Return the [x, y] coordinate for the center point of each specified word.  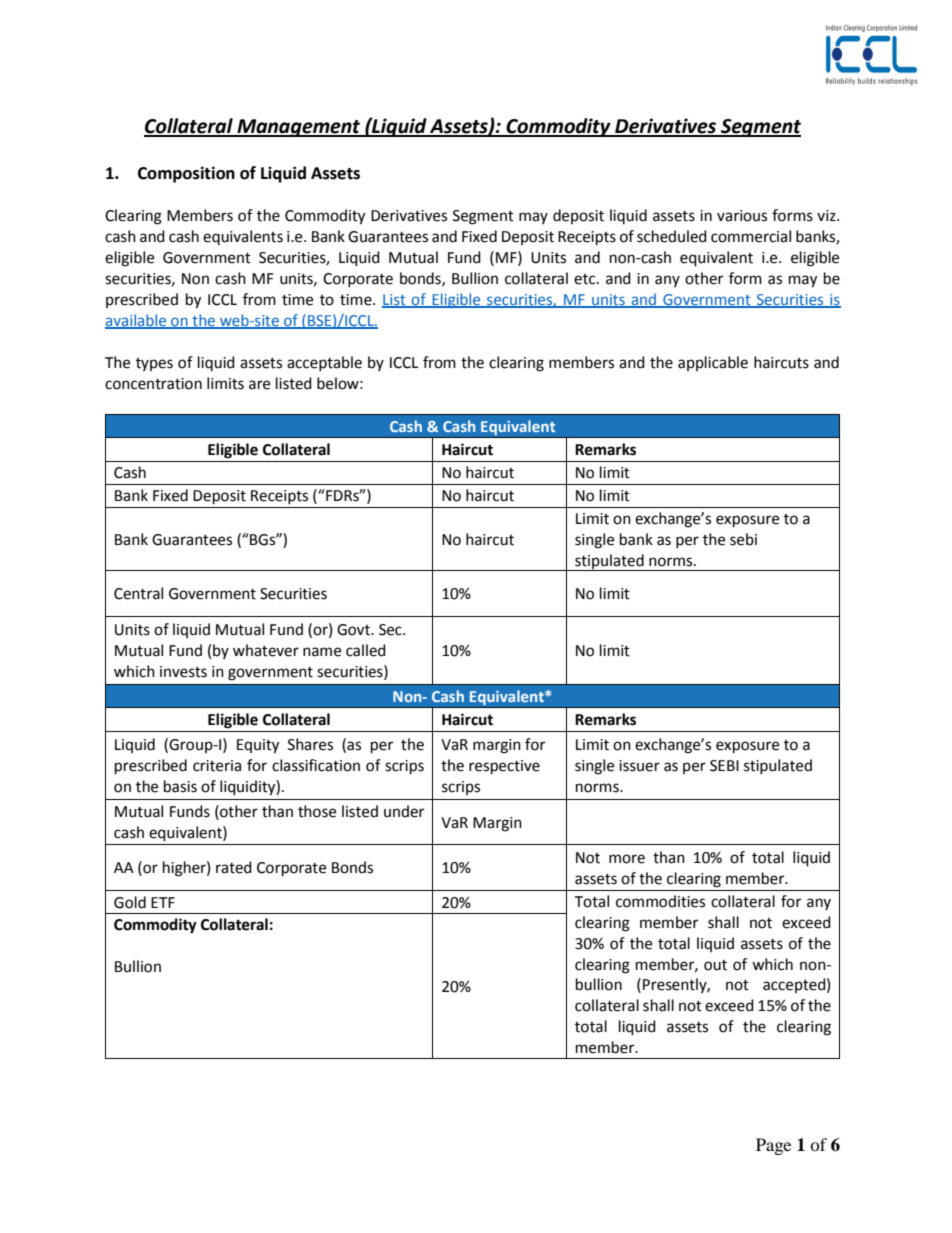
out [715, 965]
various [742, 216]
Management [299, 128]
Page [773, 1146]
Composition [186, 174]
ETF [163, 902]
